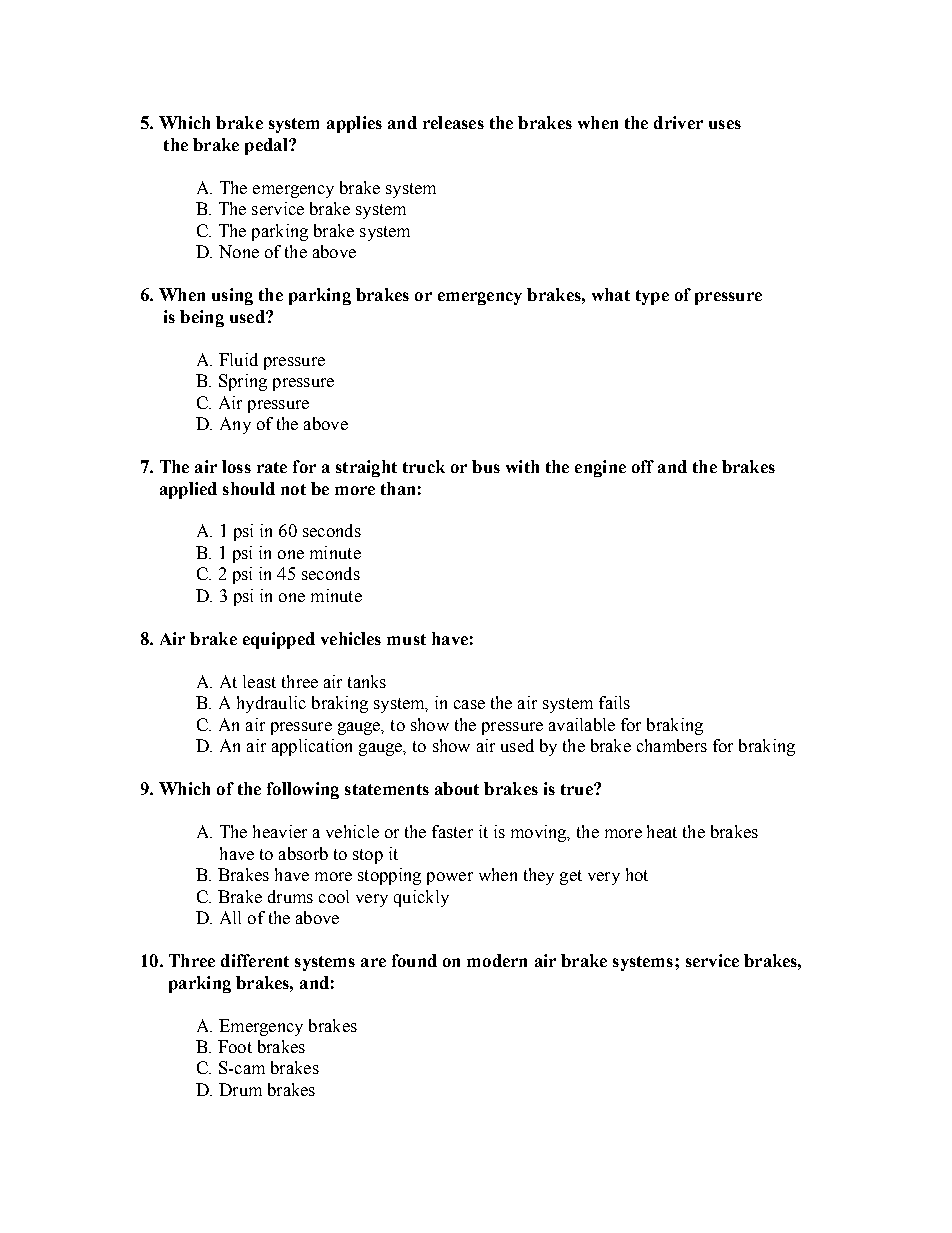 The height and width of the screenshot is (1233, 952). What do you see at coordinates (672, 745) in the screenshot?
I see `chambers` at bounding box center [672, 745].
